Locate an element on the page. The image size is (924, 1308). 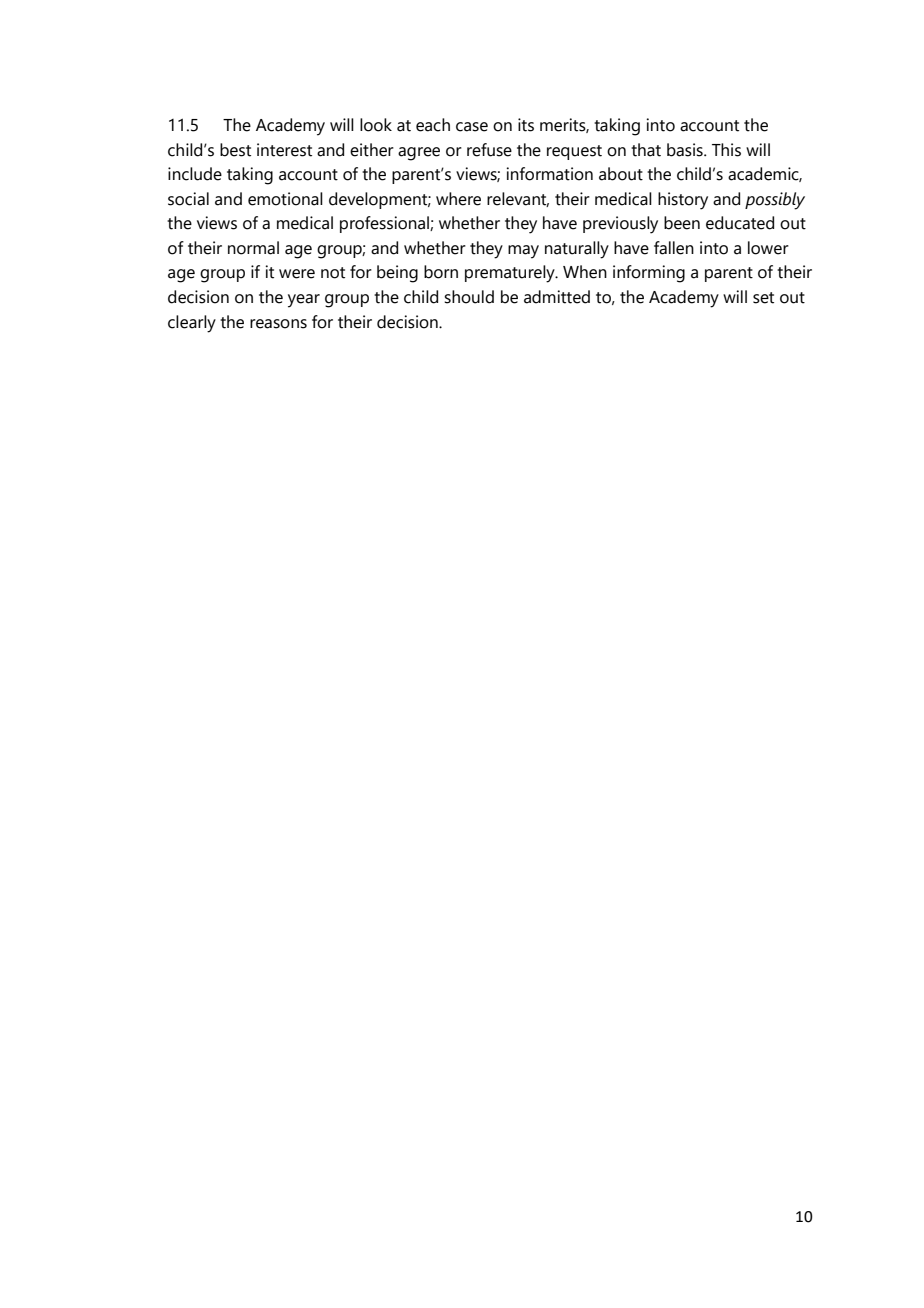
reasons is located at coordinates (278, 324).
